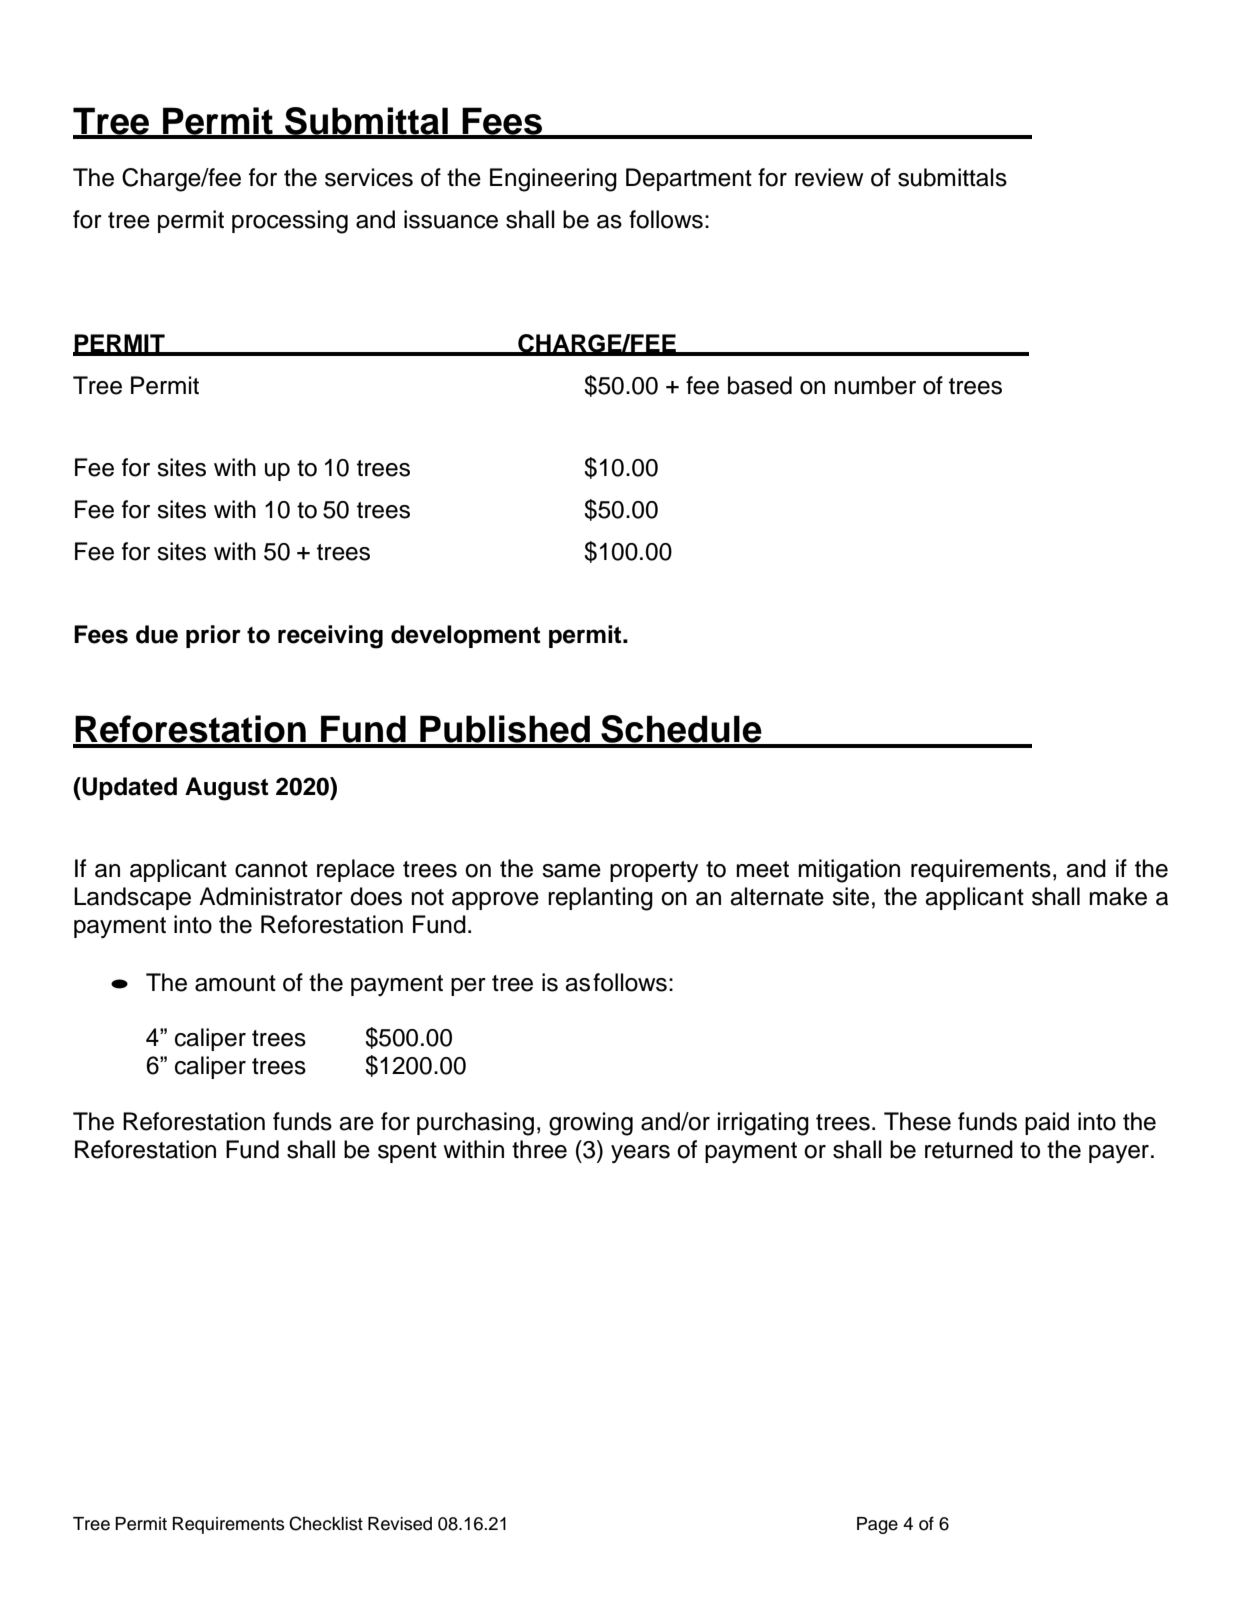 This page has height=1606, width=1241. Describe the element at coordinates (290, 222) in the page. I see `processing` at that location.
